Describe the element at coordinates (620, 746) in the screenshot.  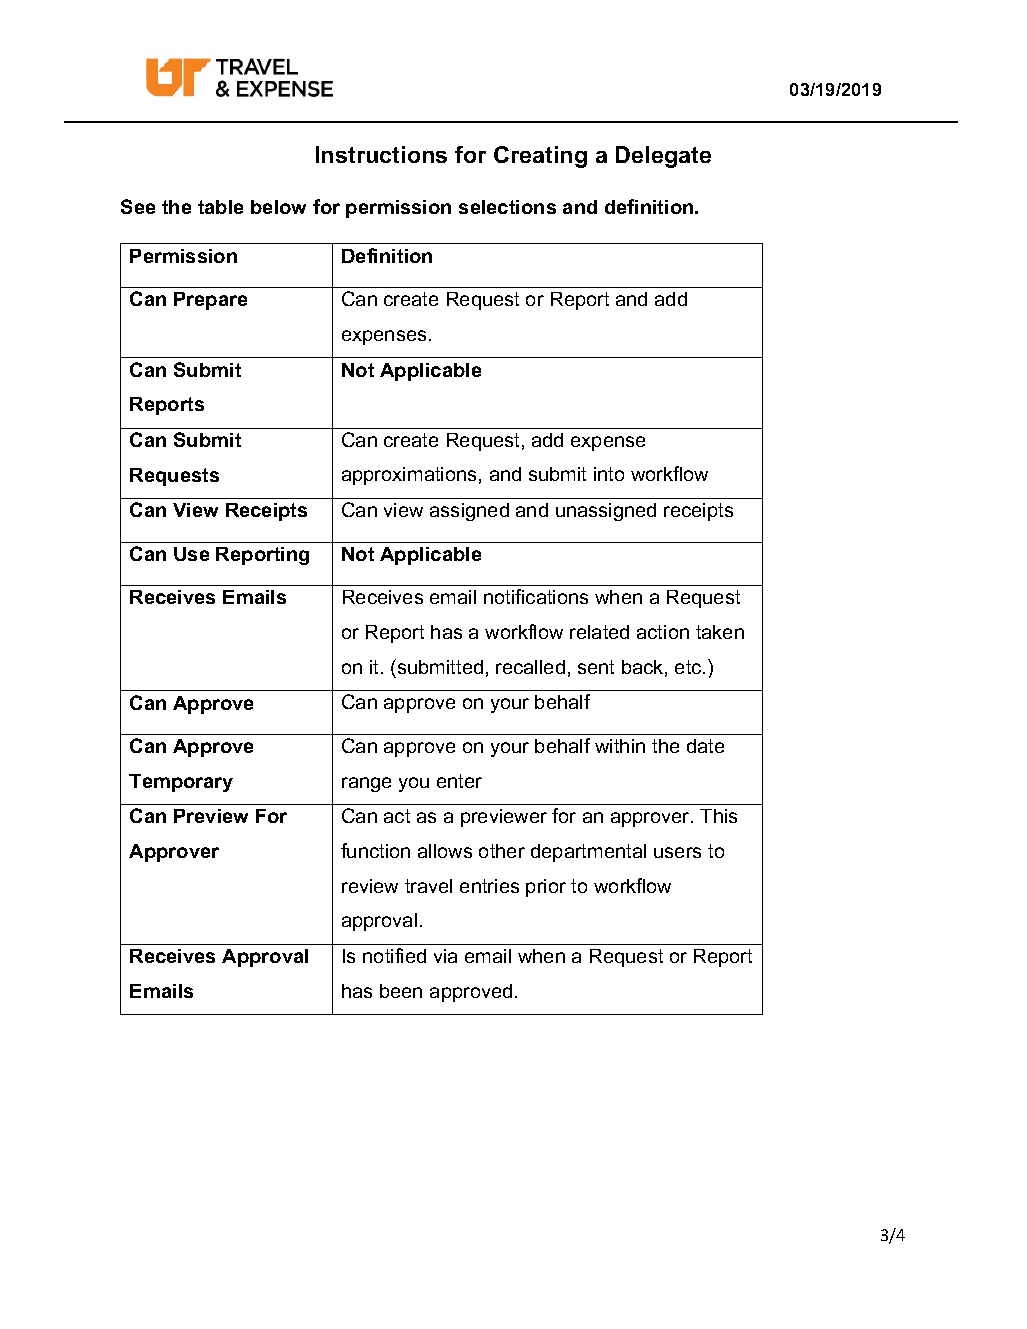
I see `within` at that location.
